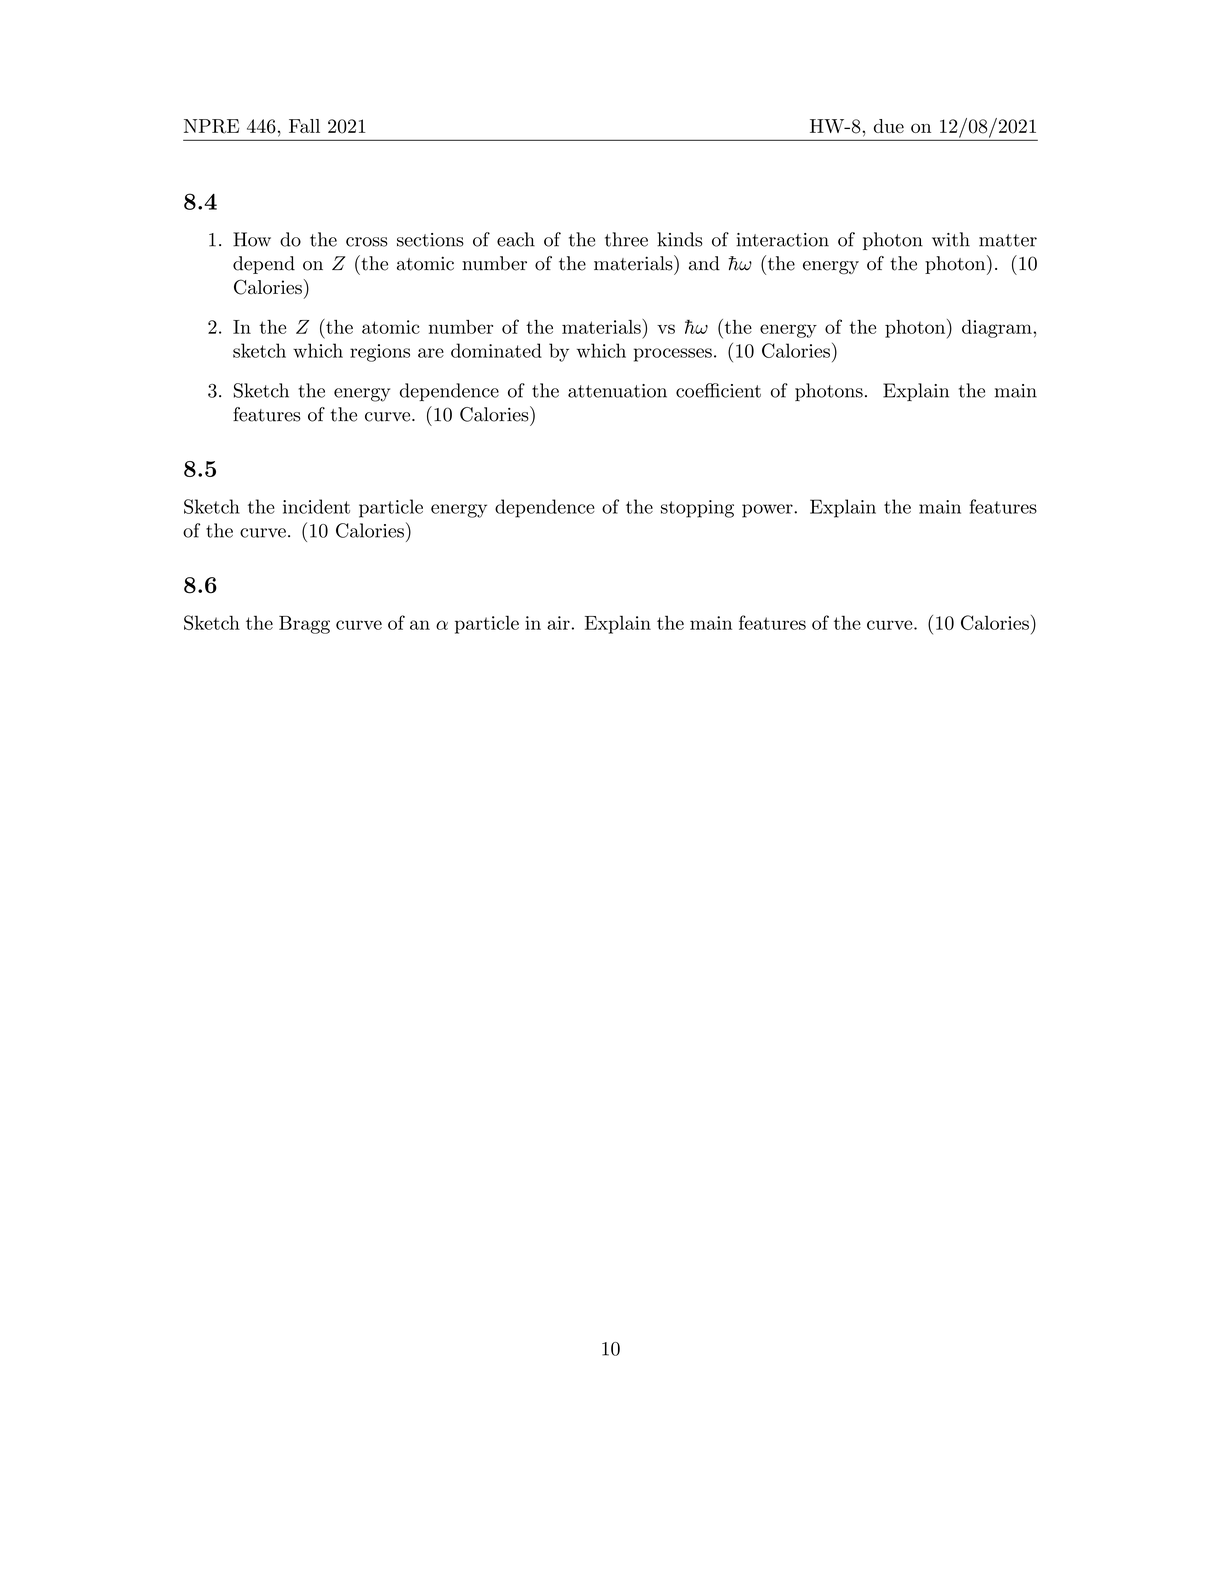 This document has height=1580, width=1221. I want to click on due, so click(889, 126).
